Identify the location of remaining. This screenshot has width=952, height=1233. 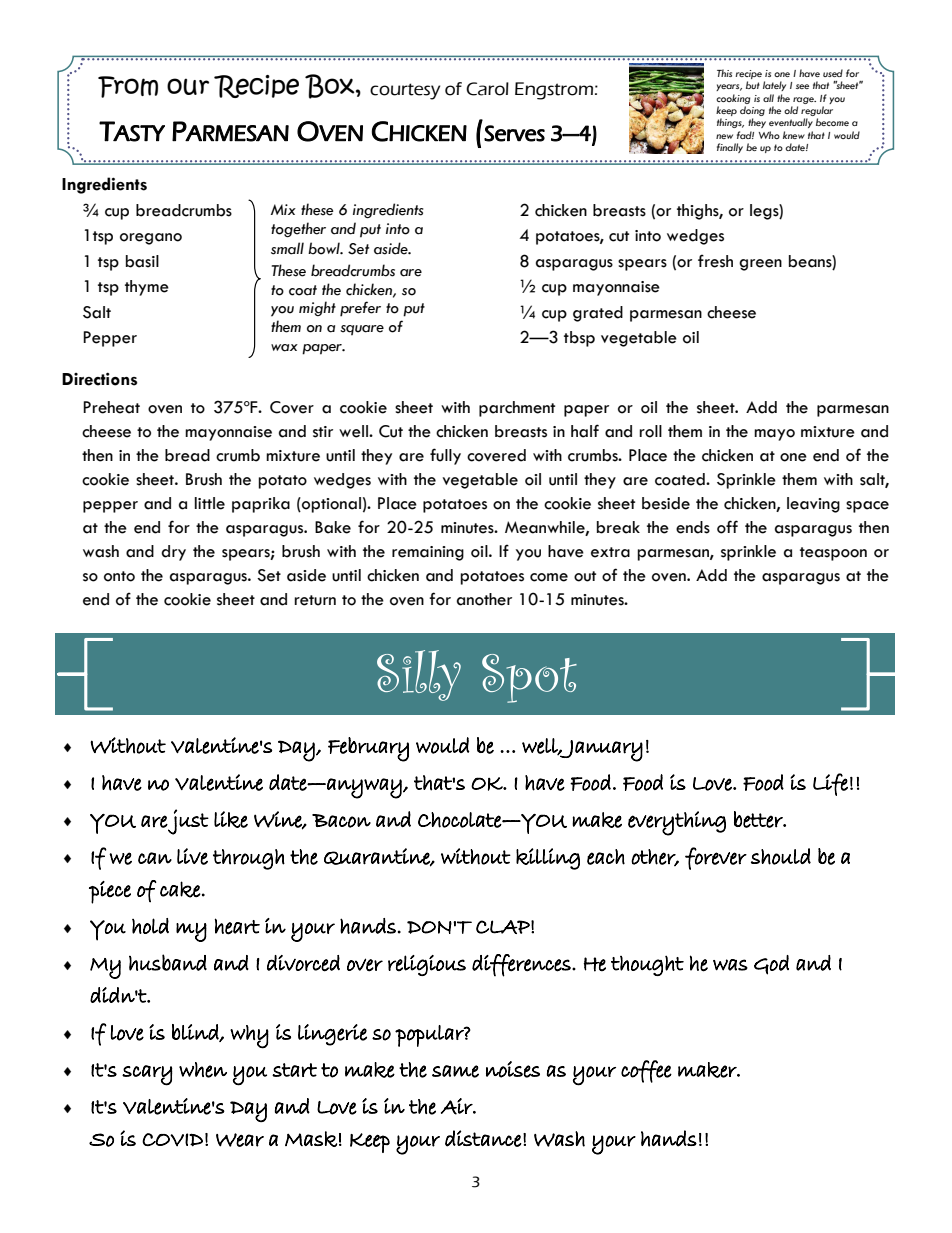
(428, 553).
